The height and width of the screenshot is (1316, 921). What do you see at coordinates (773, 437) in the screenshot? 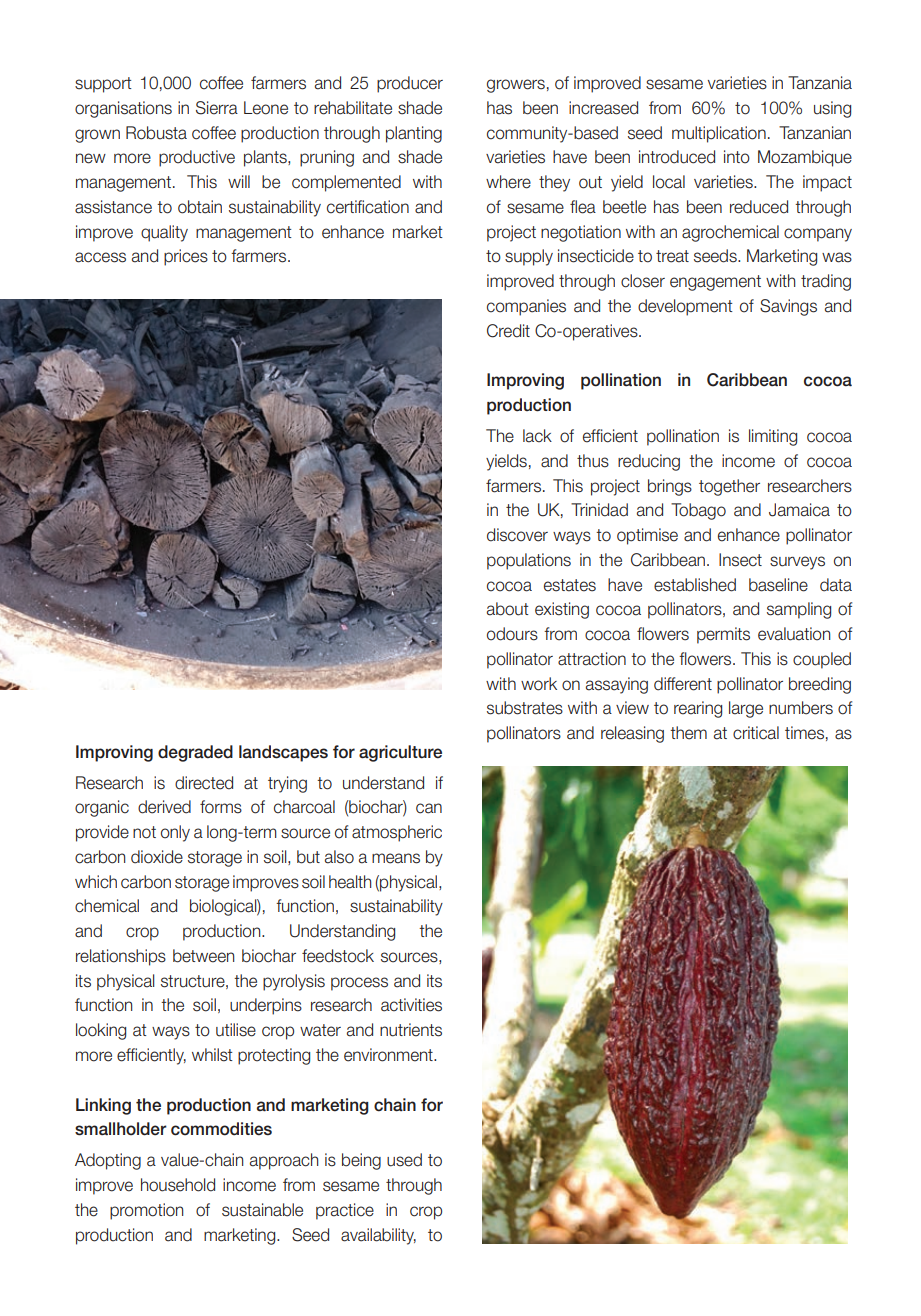
I see `limiting` at bounding box center [773, 437].
